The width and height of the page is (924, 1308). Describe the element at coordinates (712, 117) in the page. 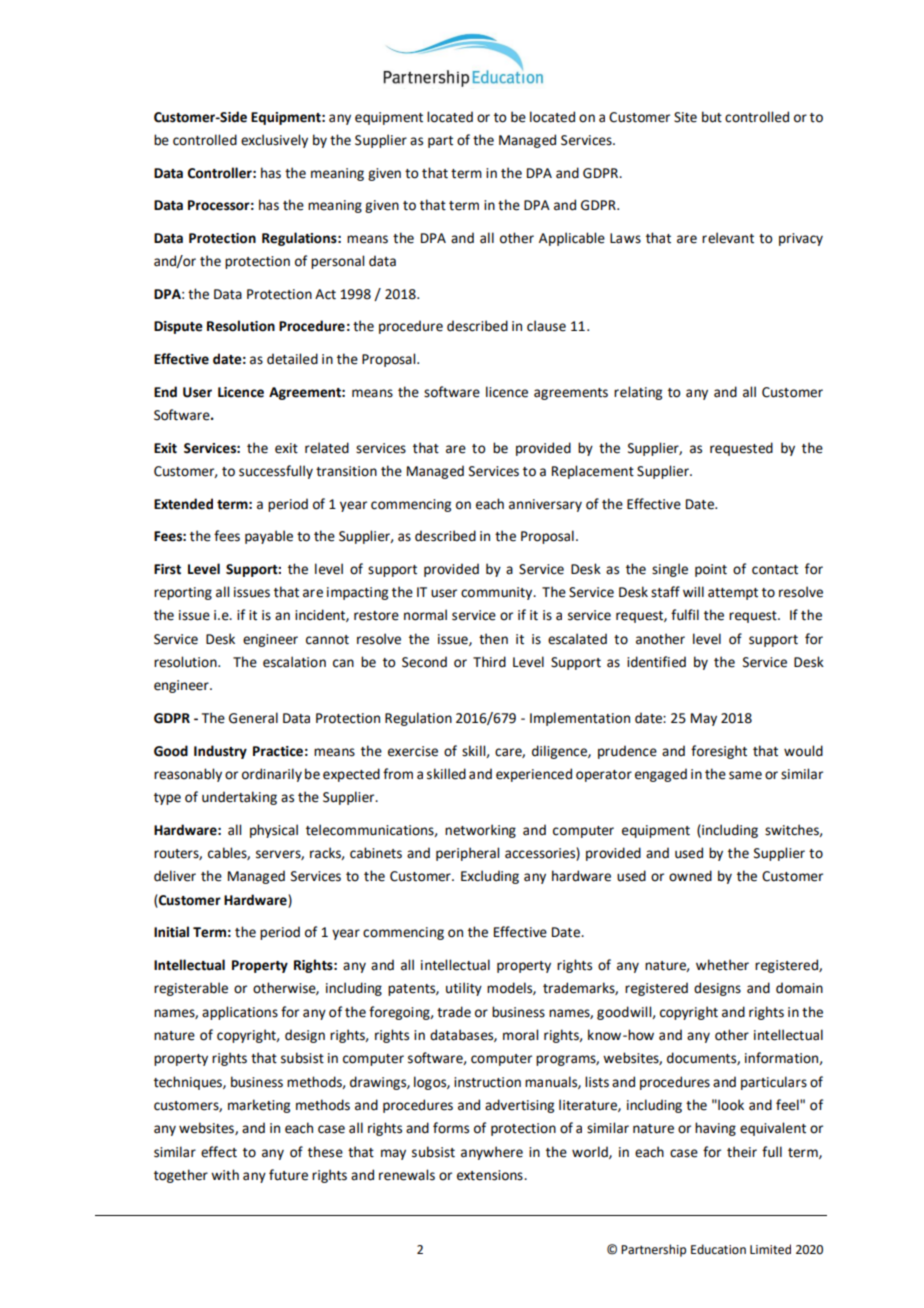

I see `but` at that location.
